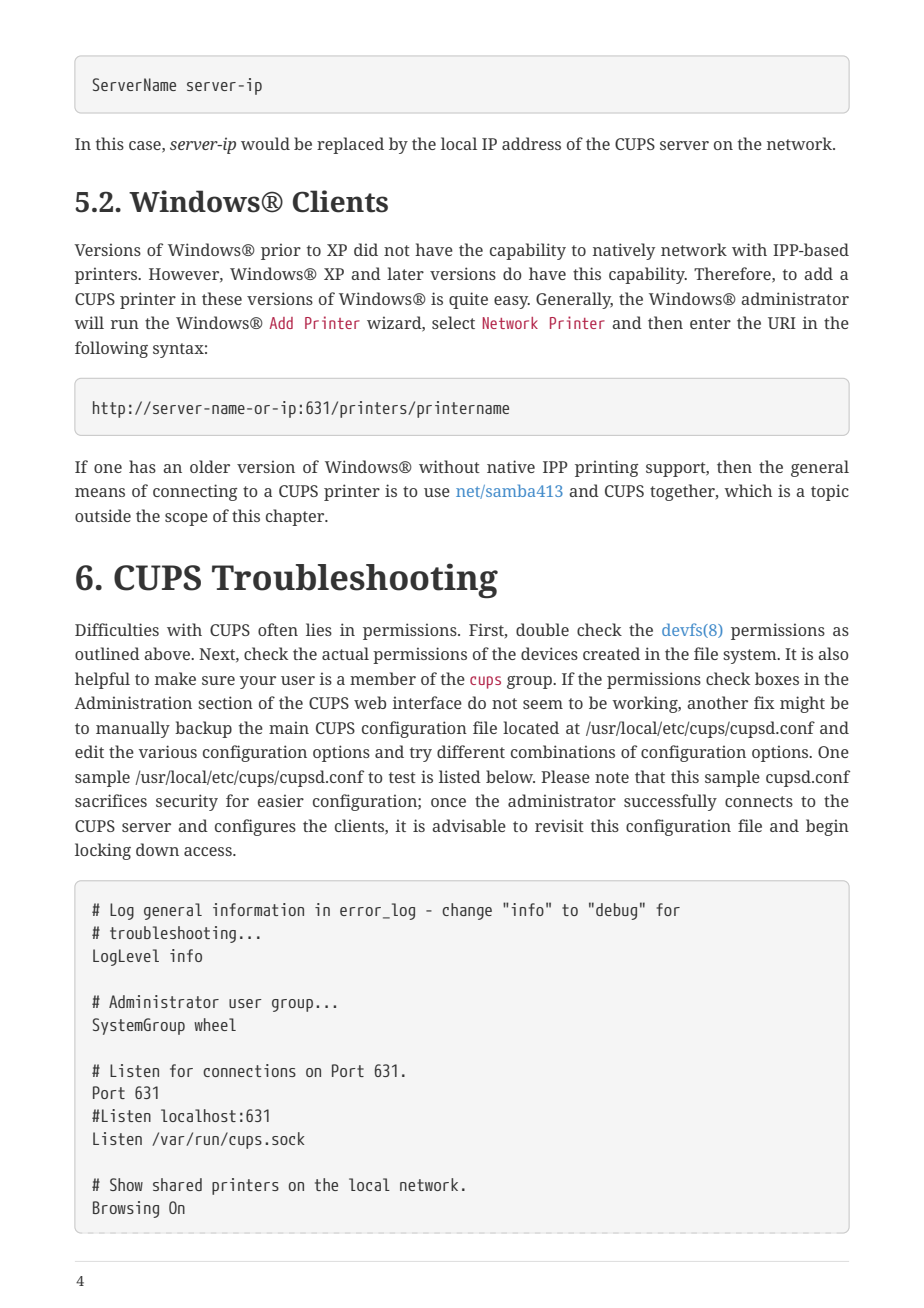 This screenshot has height=1308, width=924. I want to click on shared, so click(177, 1184).
